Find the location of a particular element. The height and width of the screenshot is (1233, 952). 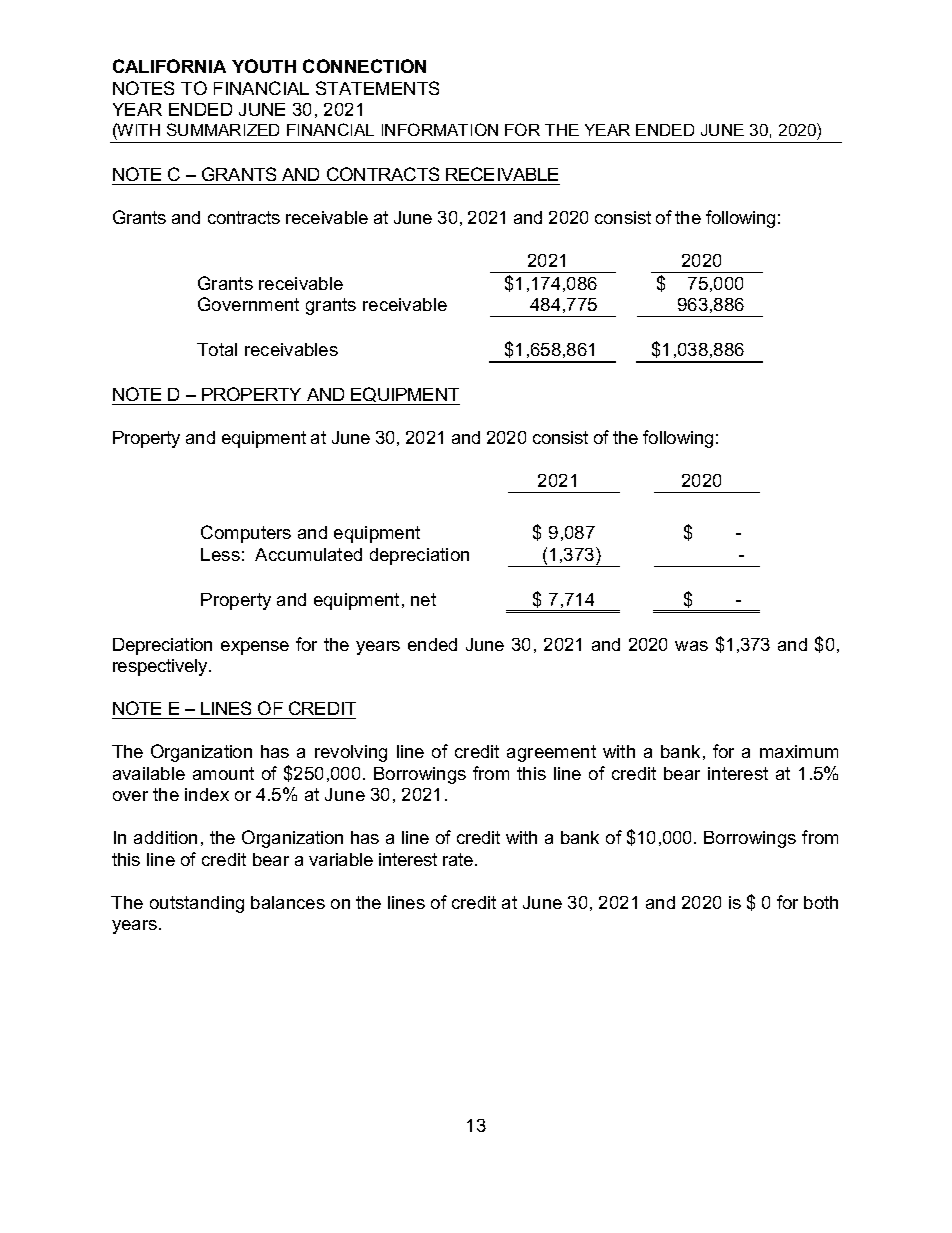

was is located at coordinates (691, 646).
